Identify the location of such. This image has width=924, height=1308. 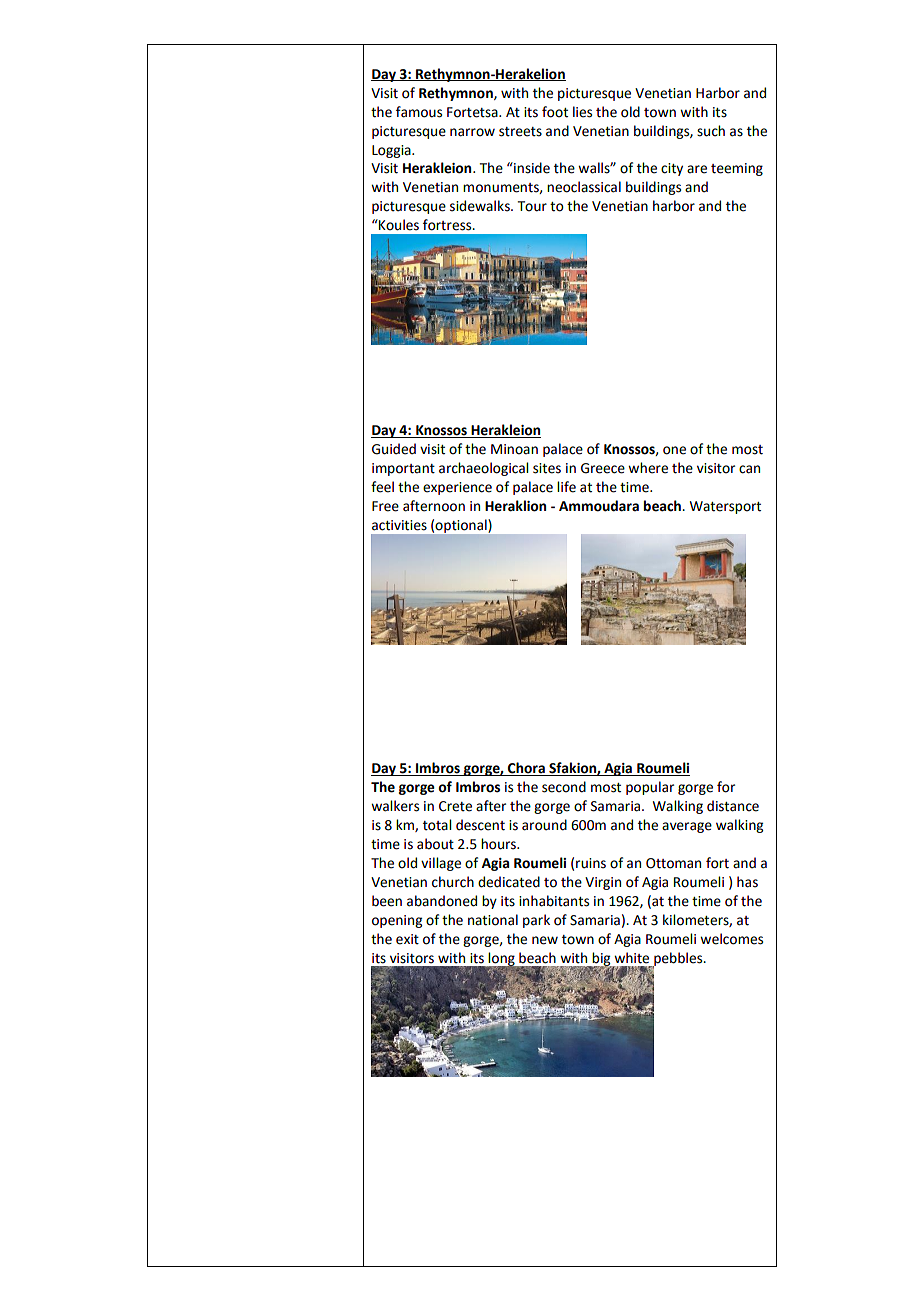
(711, 131).
